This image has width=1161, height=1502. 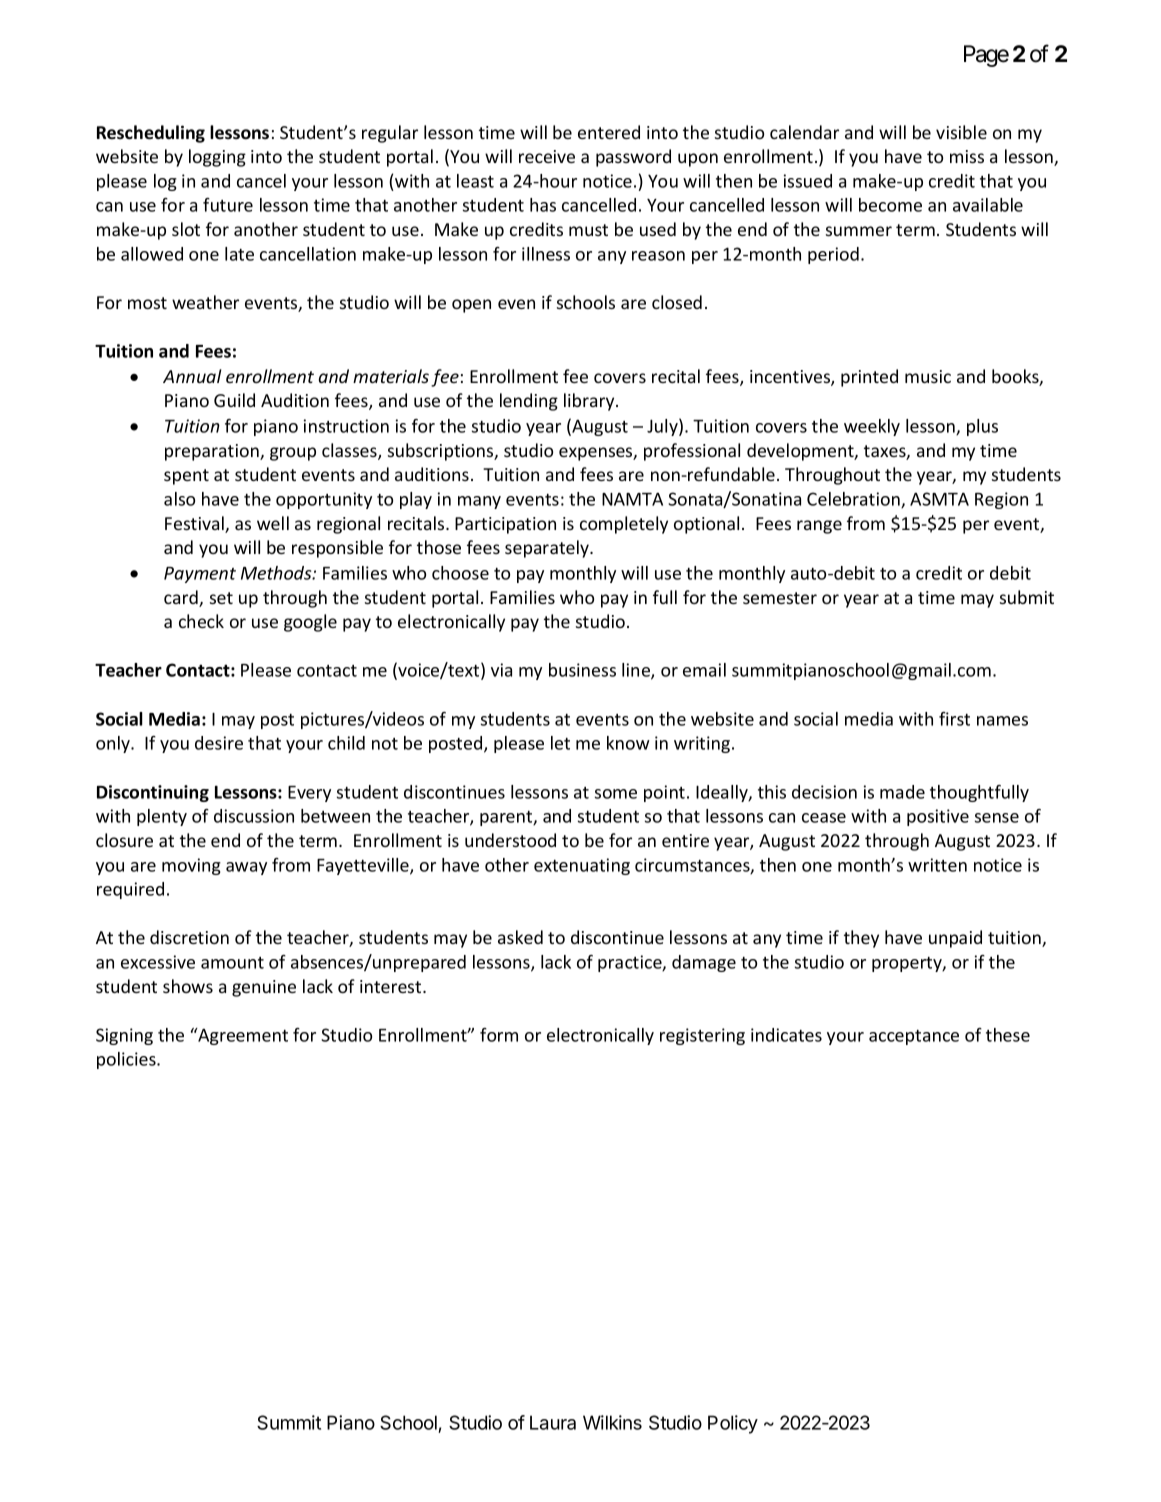 What do you see at coordinates (553, 1422) in the image?
I see `Laura` at bounding box center [553, 1422].
